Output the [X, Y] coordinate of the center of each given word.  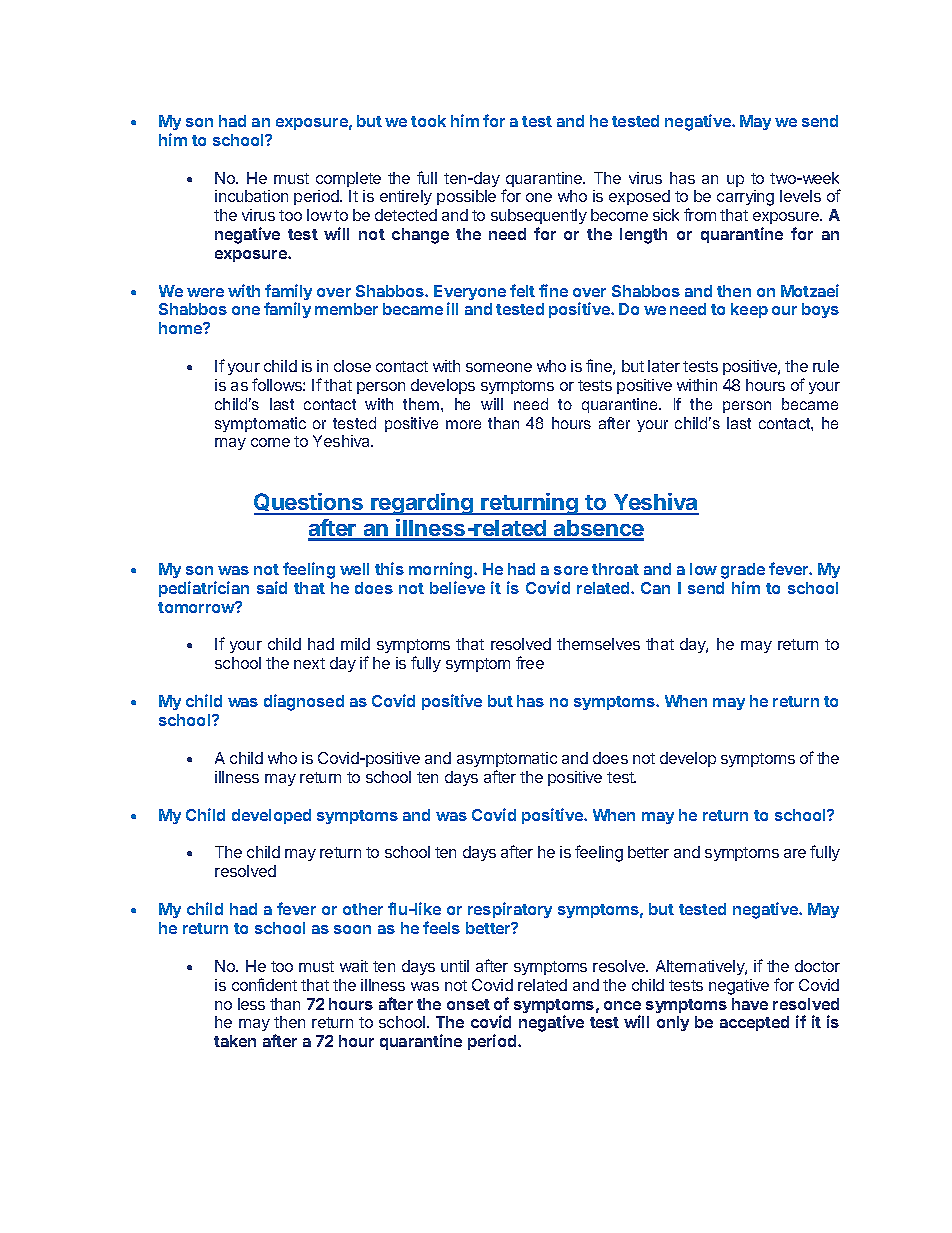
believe [457, 587]
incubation [251, 196]
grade [743, 571]
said [272, 587]
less [251, 1004]
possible [466, 197]
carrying [745, 198]
